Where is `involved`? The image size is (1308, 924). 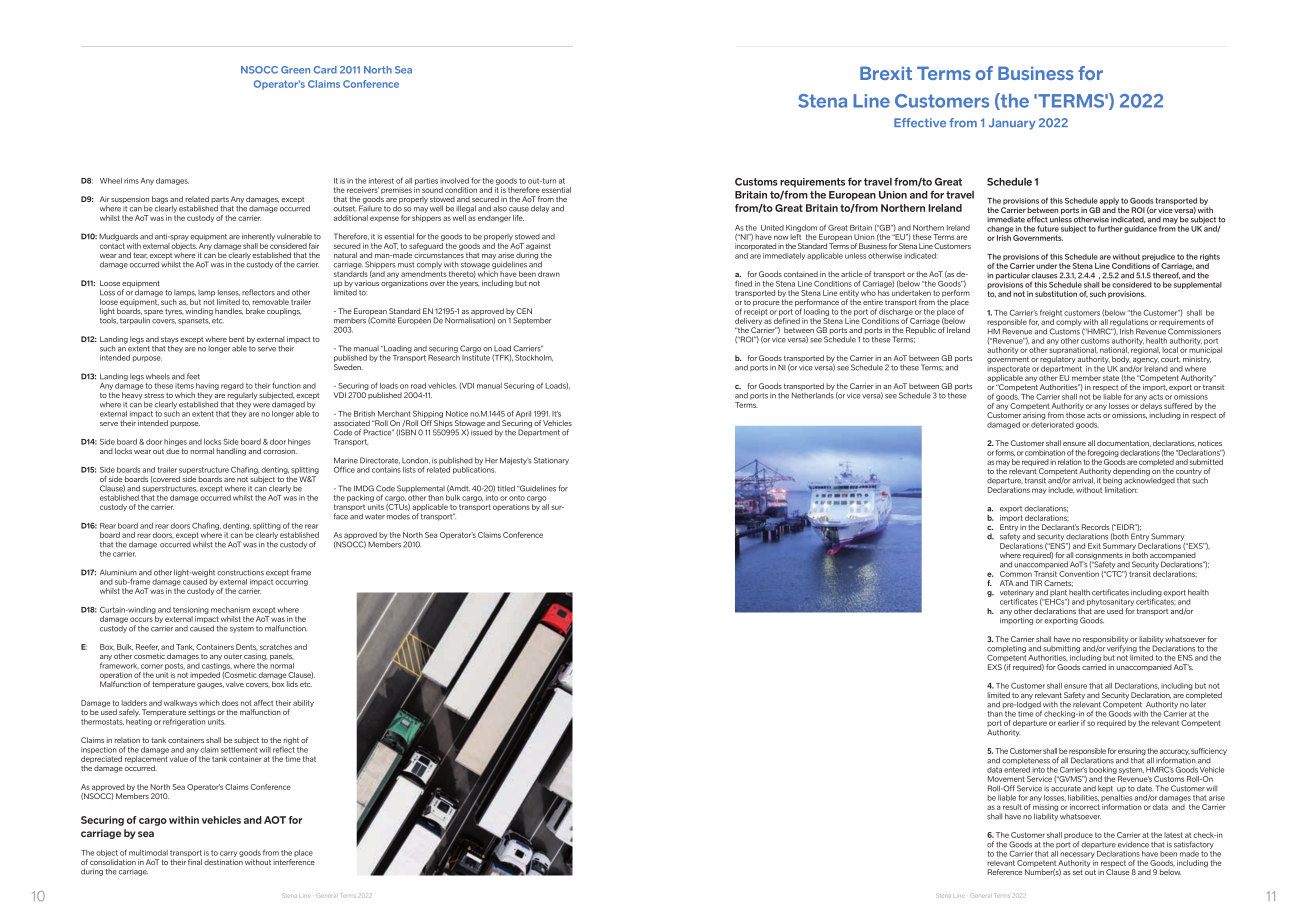
involved is located at coordinates (454, 181).
